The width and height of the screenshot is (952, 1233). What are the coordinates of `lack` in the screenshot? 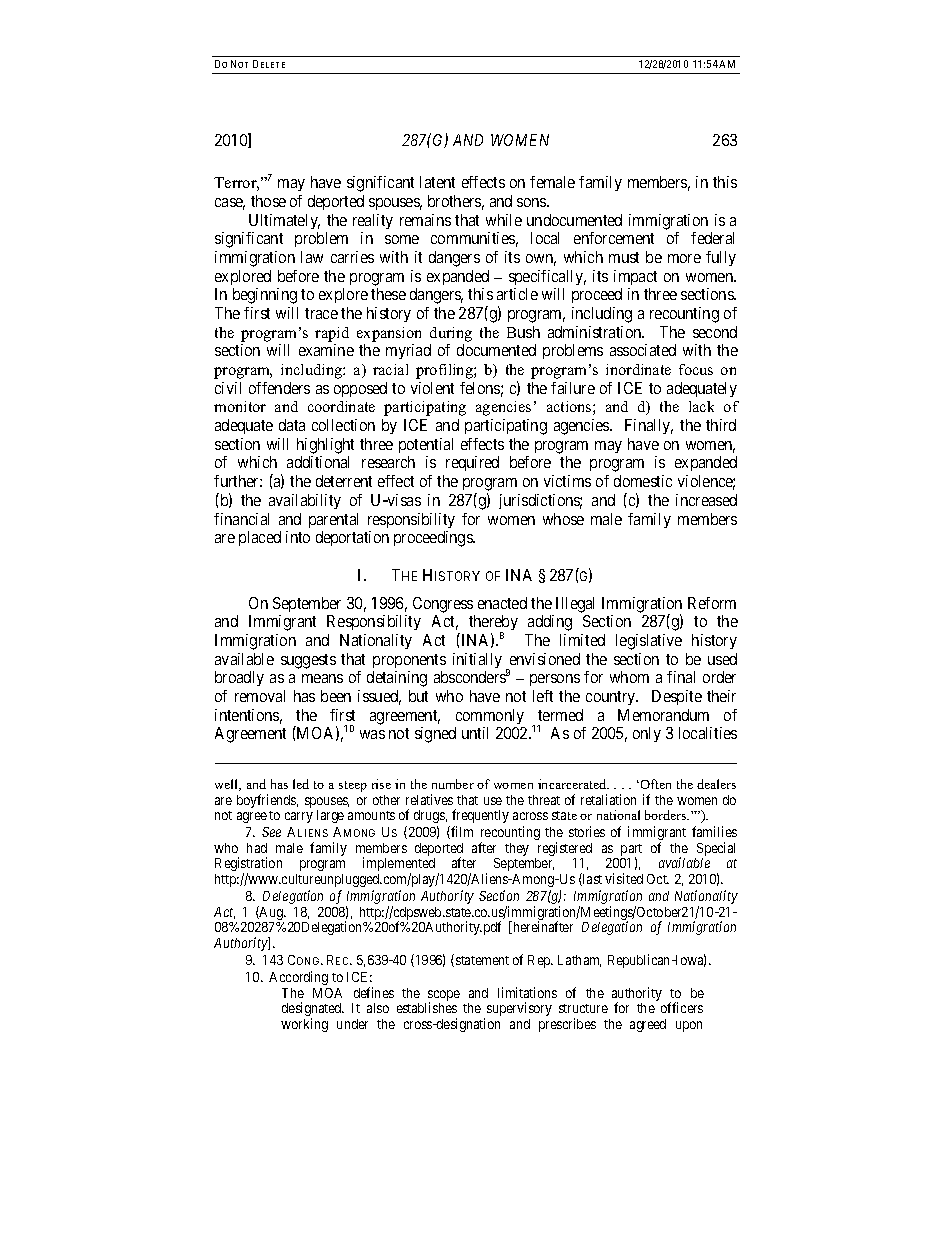 It's located at (701, 406).
